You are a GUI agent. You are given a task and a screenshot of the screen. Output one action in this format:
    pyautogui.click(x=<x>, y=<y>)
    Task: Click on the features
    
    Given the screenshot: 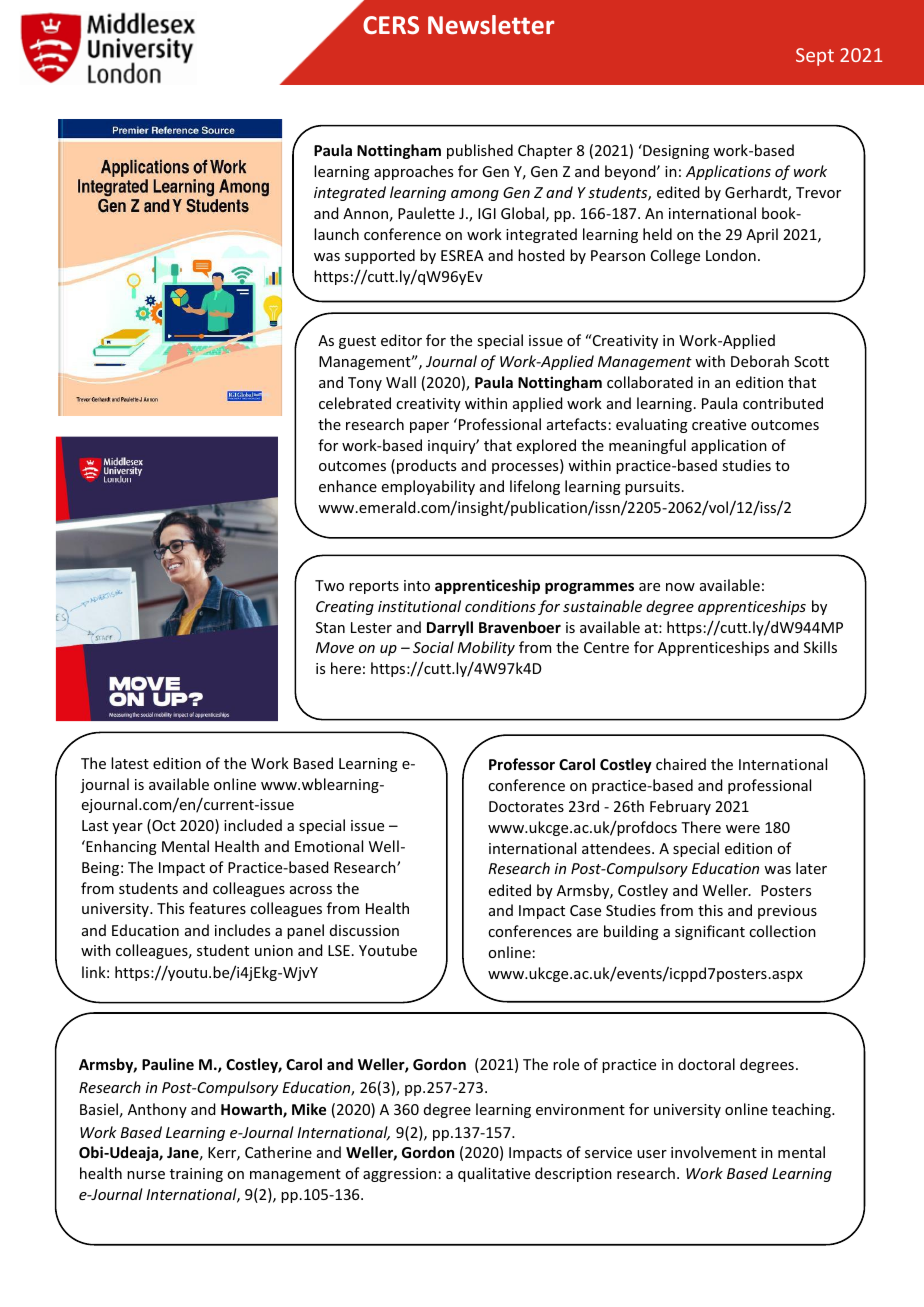 What is the action you would take?
    pyautogui.click(x=217, y=908)
